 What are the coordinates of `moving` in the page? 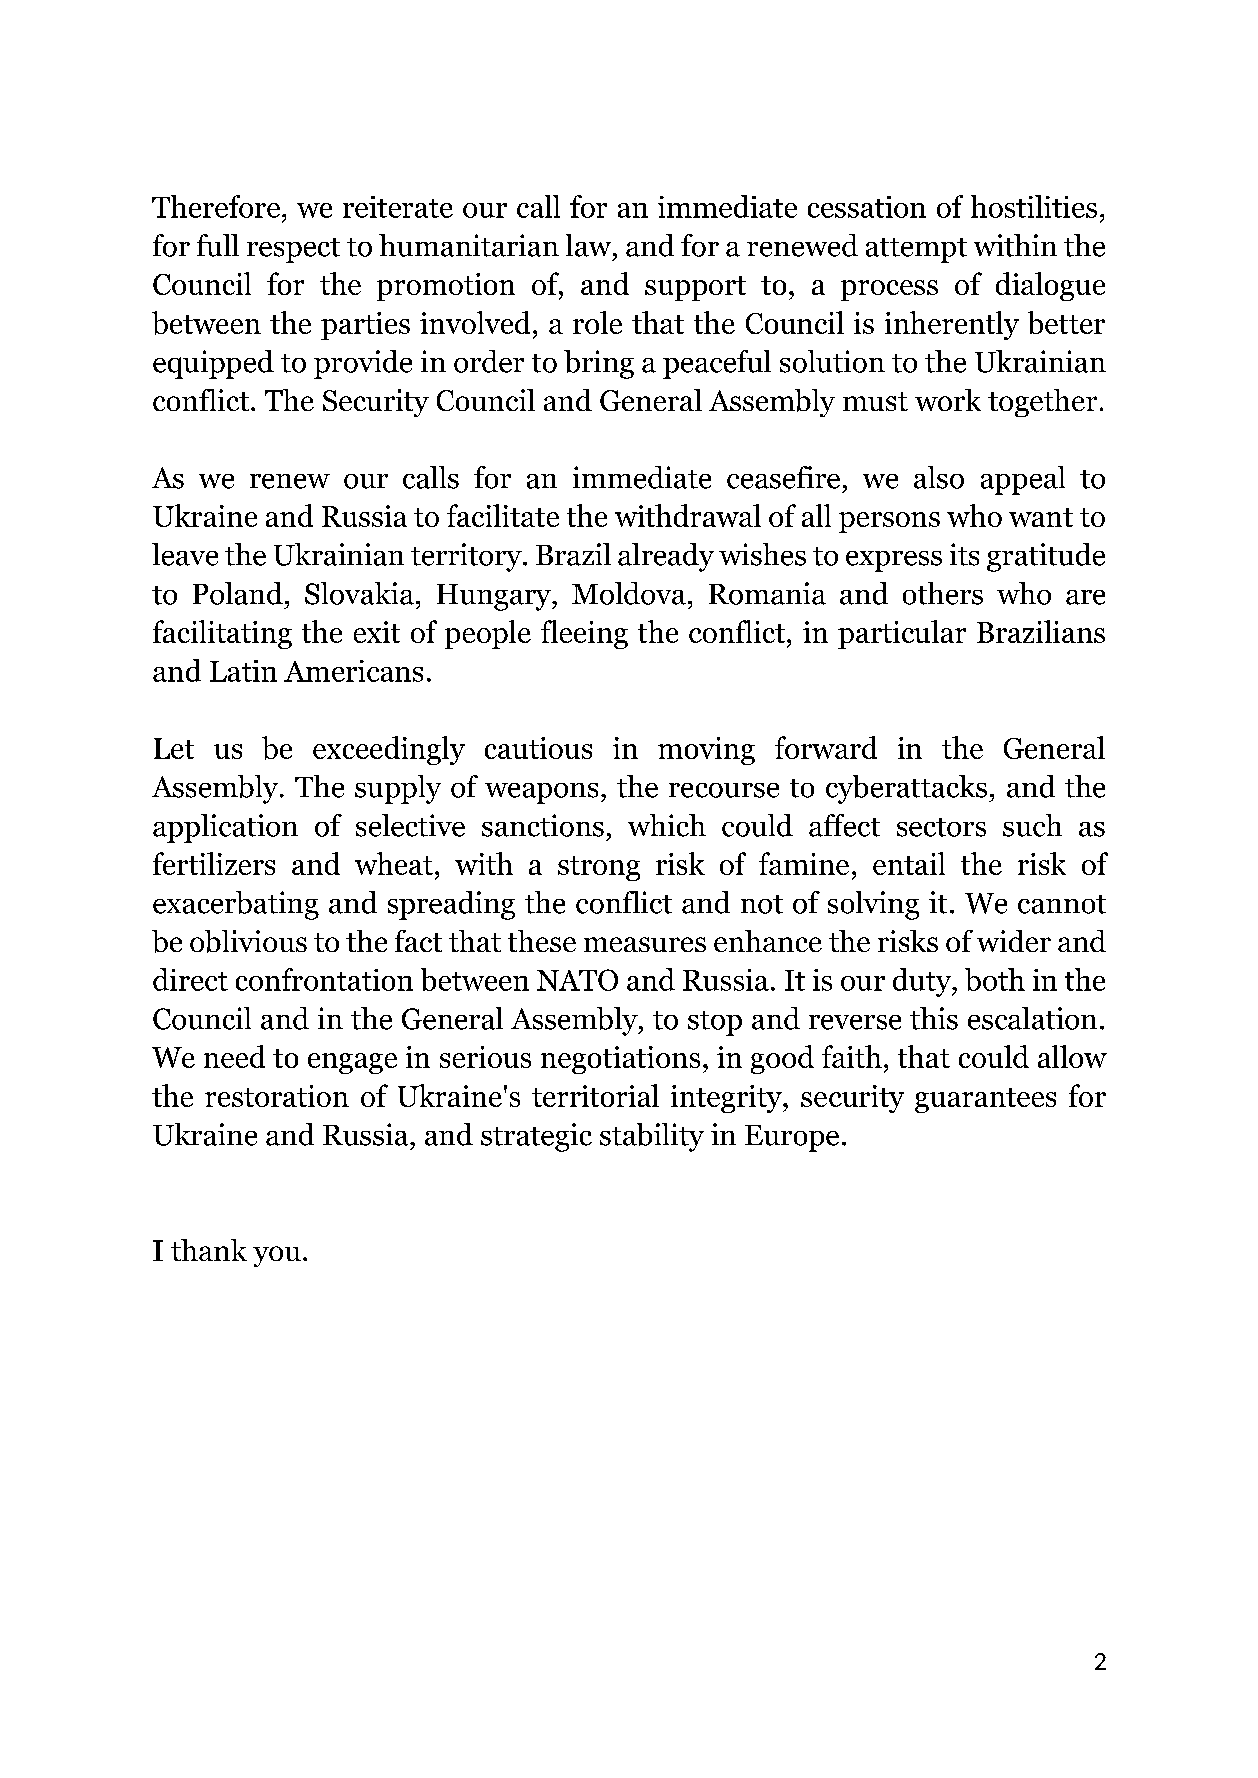 It's located at (706, 751).
